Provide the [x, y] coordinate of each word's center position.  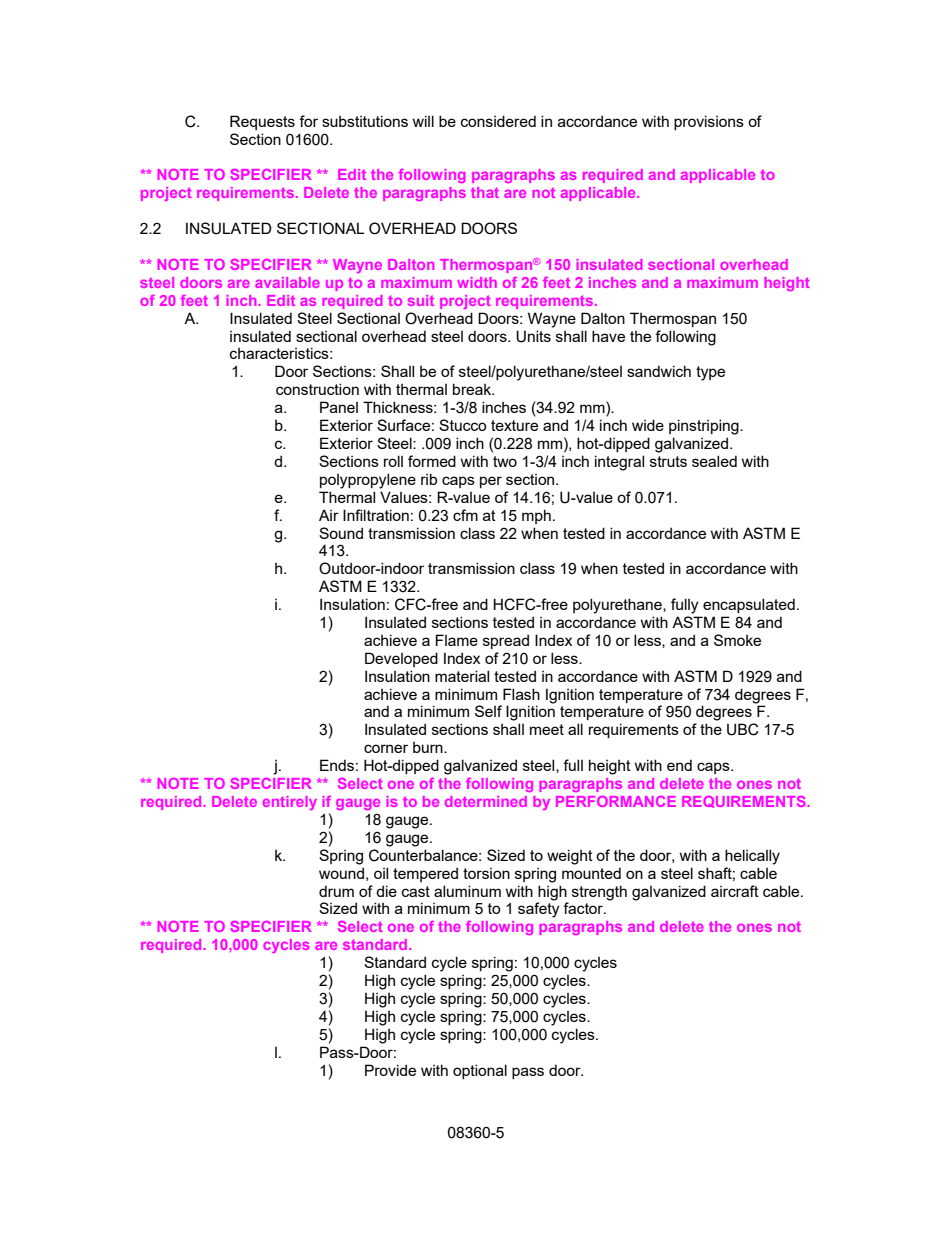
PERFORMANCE [616, 801]
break [473, 389]
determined [486, 801]
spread [506, 641]
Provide [390, 1070]
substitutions [365, 121]
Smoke [737, 640]
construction [317, 389]
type [710, 373]
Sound [341, 533]
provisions [709, 122]
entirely [290, 803]
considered [498, 121]
